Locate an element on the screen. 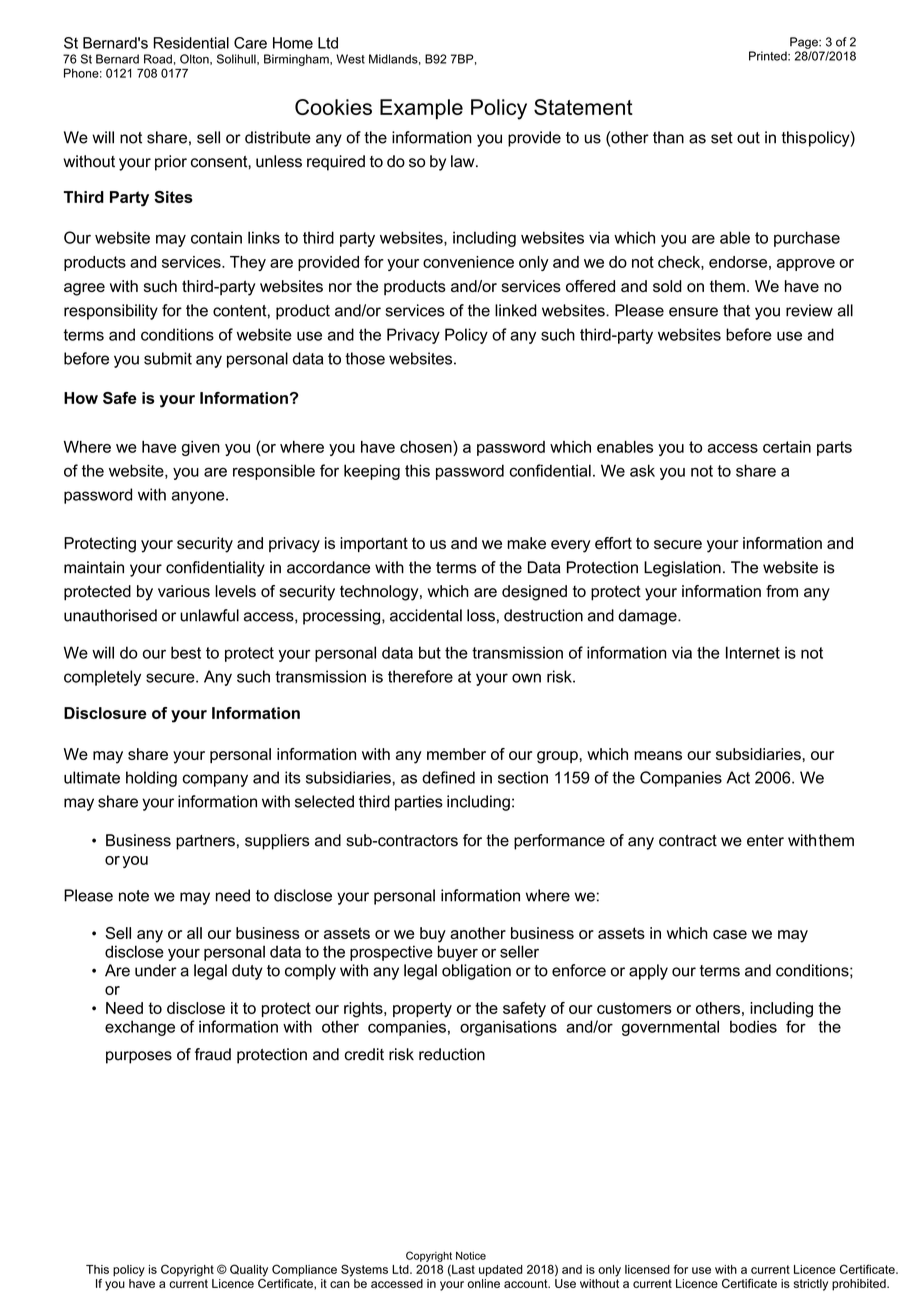 The image size is (924, 1308). best is located at coordinates (186, 652).
